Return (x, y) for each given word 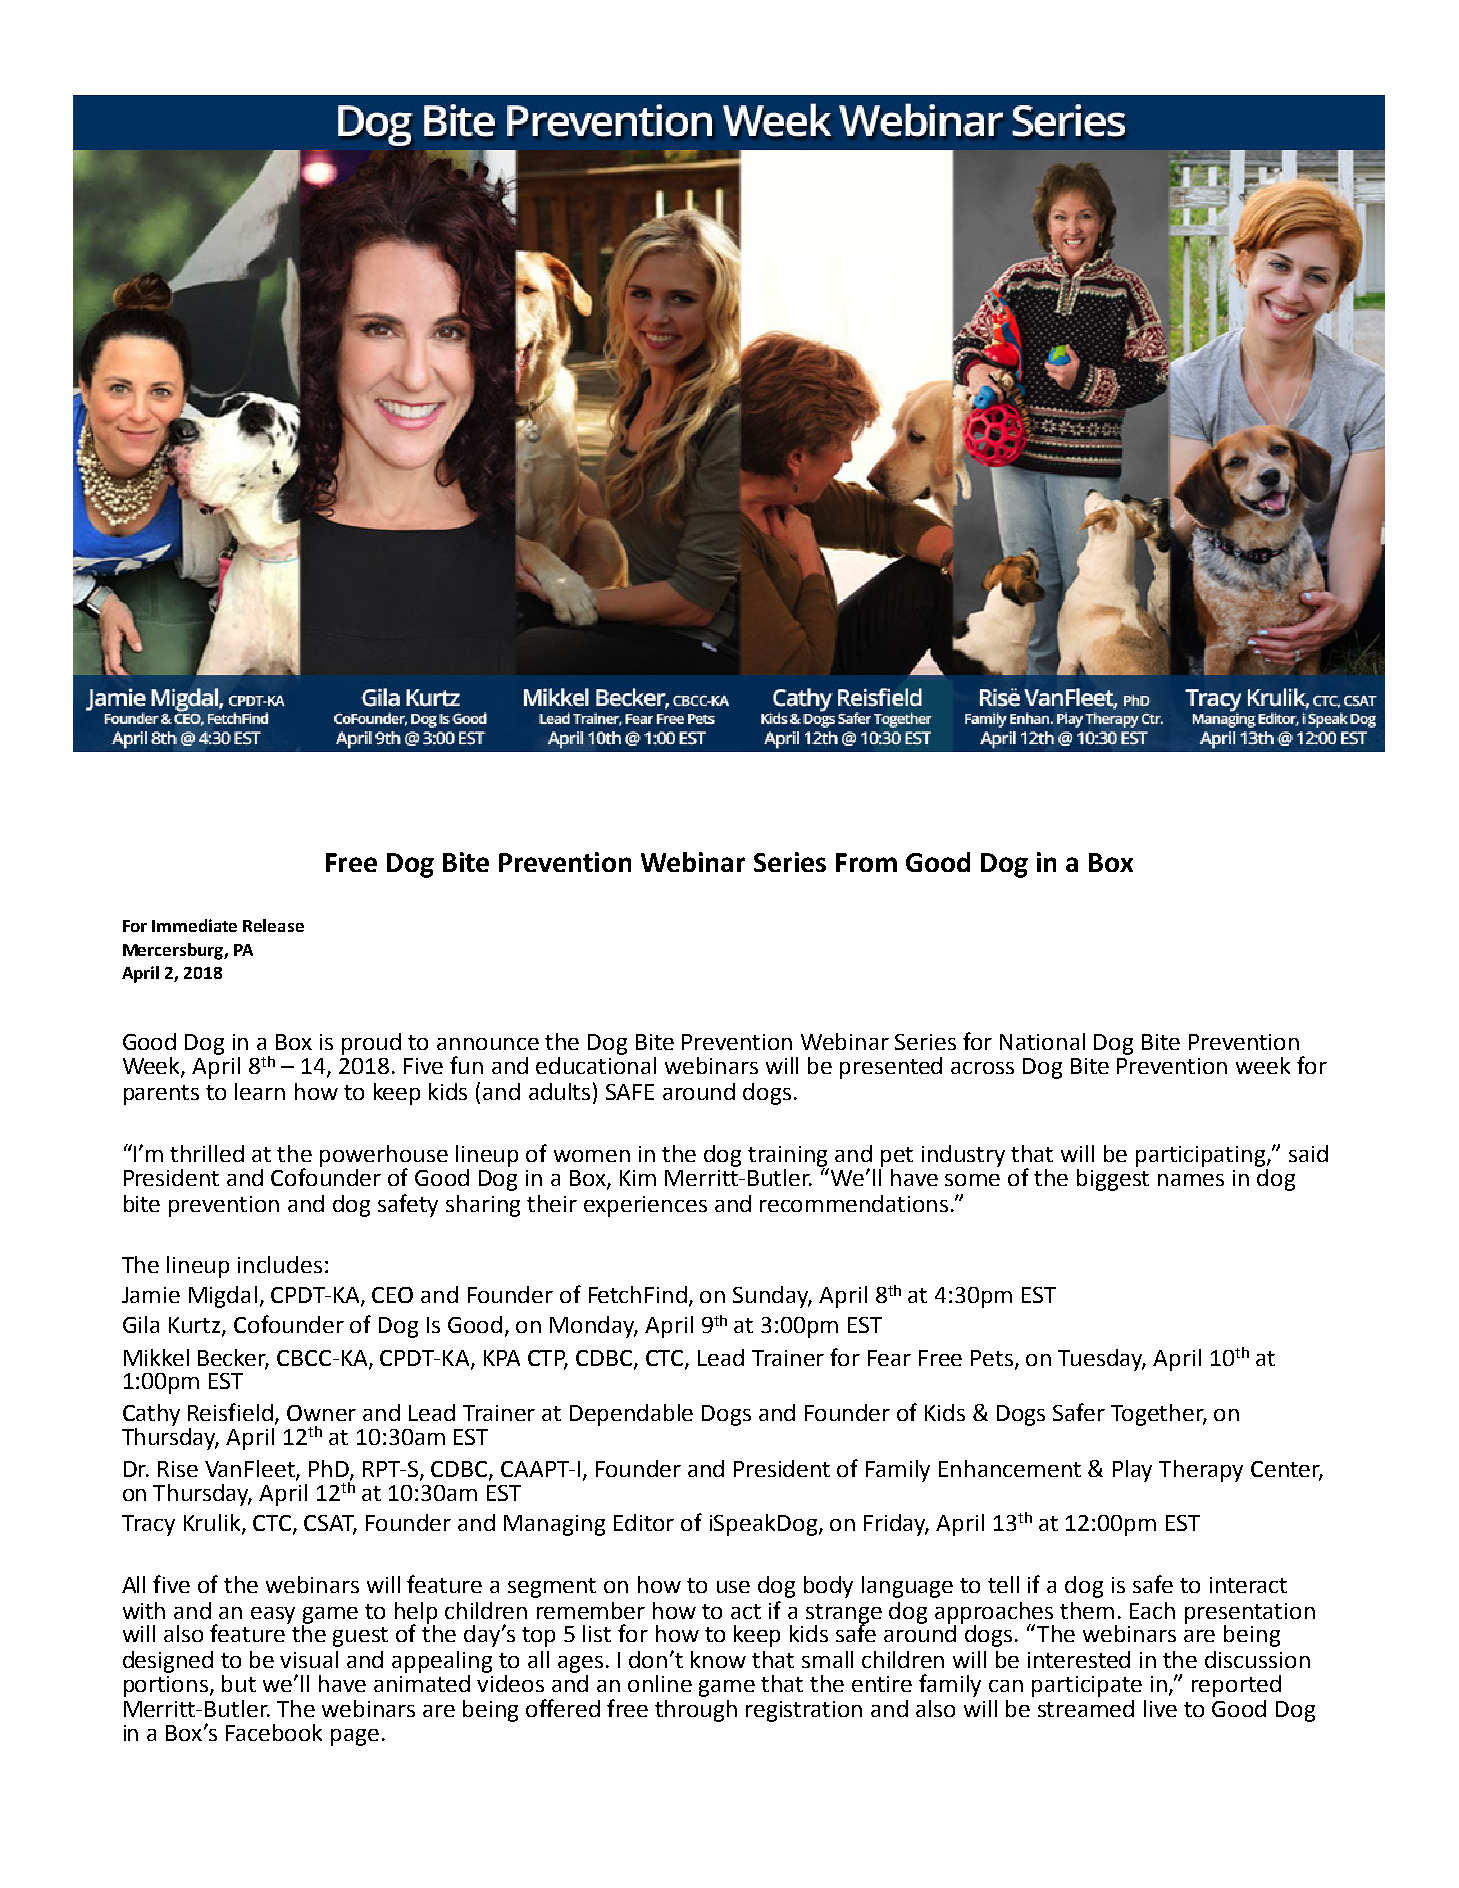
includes (280, 1264)
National (1042, 1041)
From (866, 862)
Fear (889, 1358)
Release (273, 925)
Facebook (274, 1732)
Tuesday (1102, 1360)
